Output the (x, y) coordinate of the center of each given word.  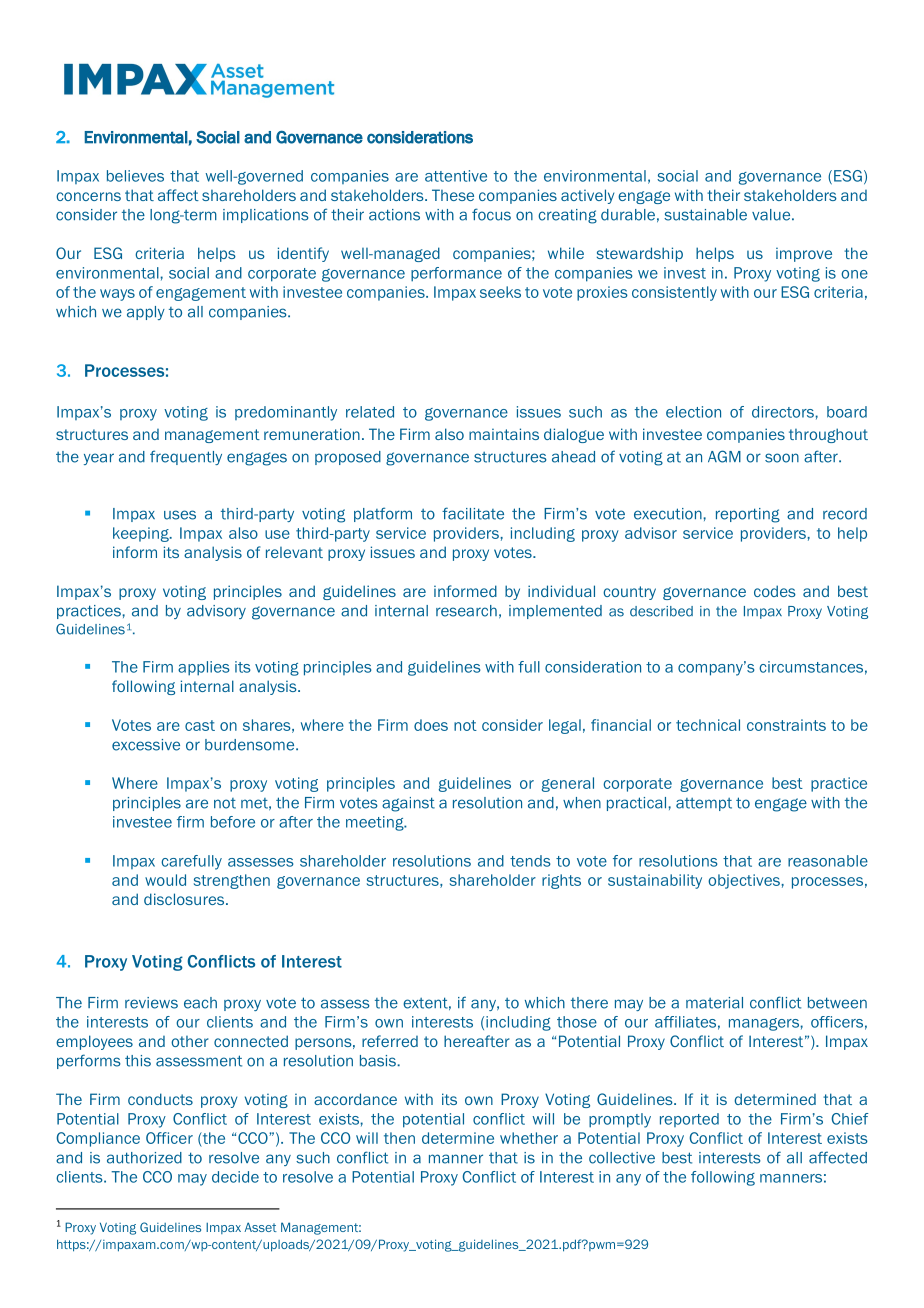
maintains (504, 434)
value (772, 215)
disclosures (185, 899)
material (714, 1003)
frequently (186, 457)
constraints (786, 725)
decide (235, 1177)
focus (491, 214)
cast (200, 725)
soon (782, 458)
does (431, 725)
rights (561, 881)
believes (135, 176)
